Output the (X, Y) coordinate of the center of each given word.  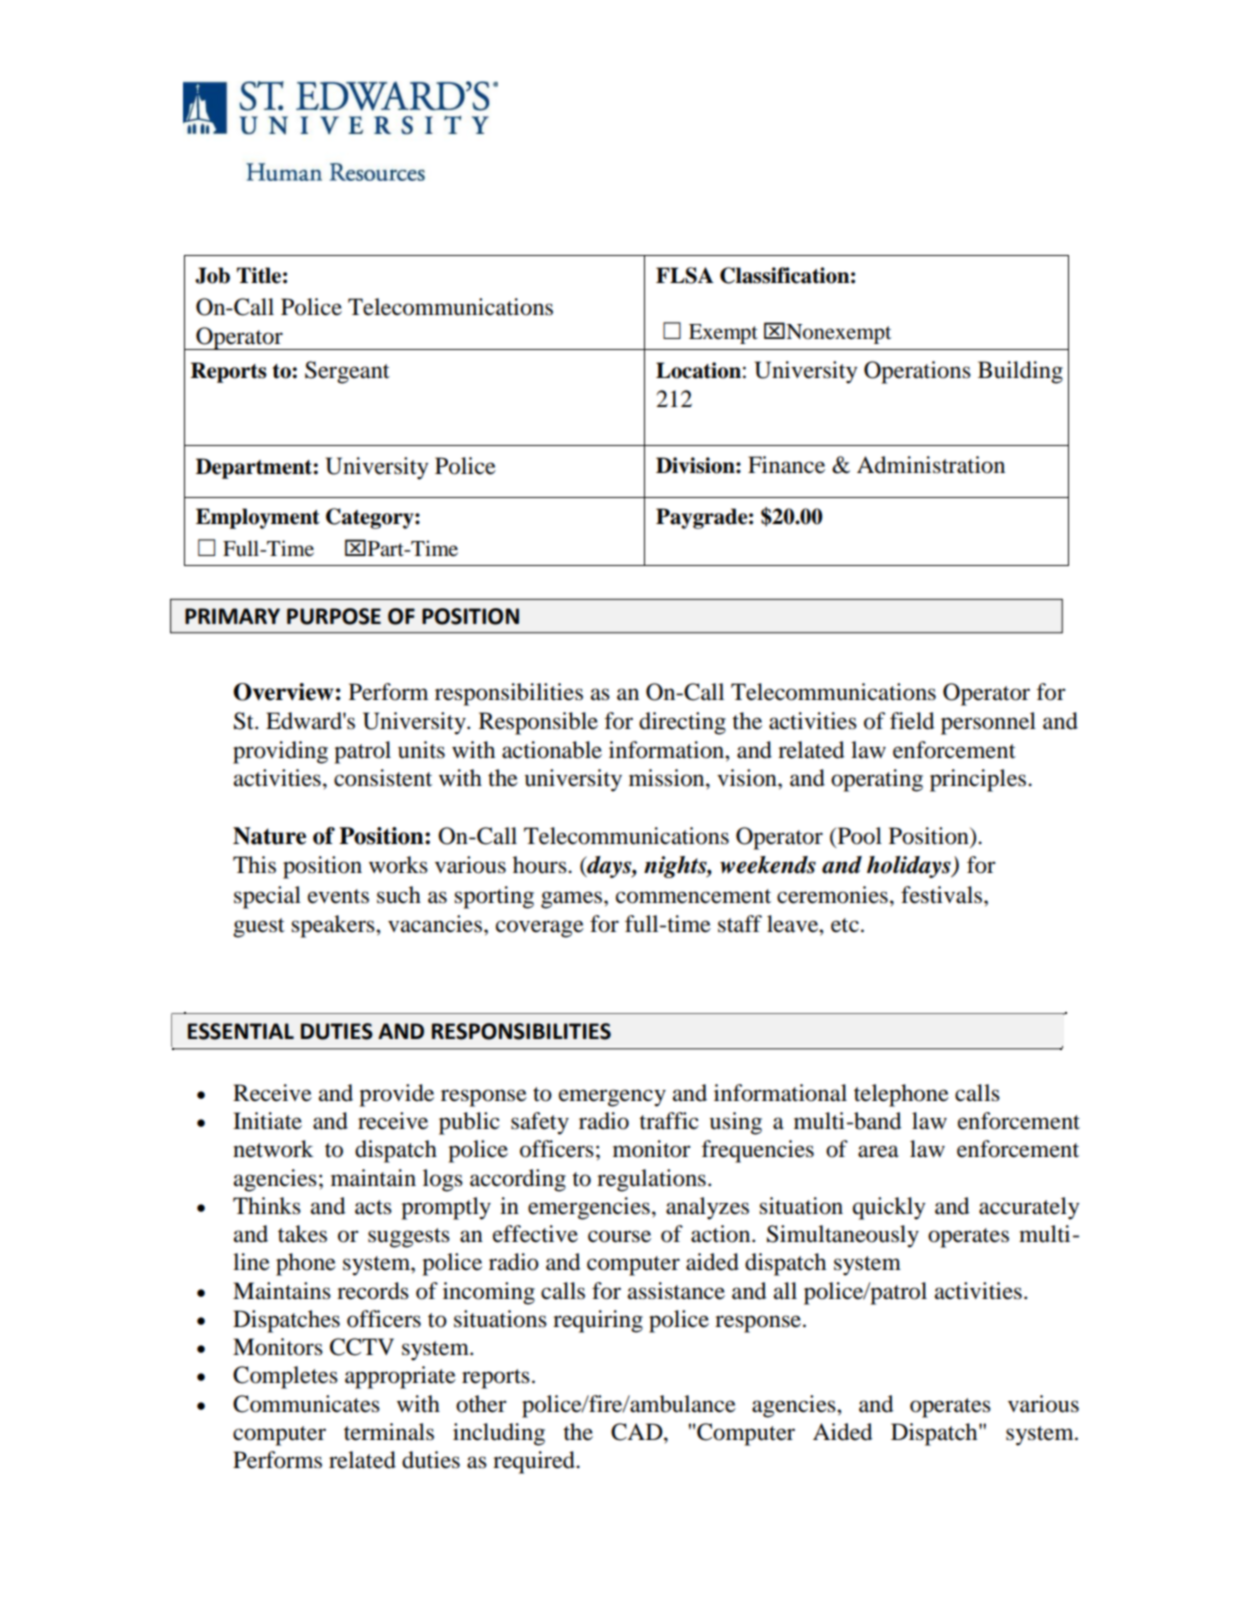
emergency (612, 1098)
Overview (283, 692)
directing (682, 723)
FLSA (685, 275)
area (878, 1151)
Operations (917, 372)
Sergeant (347, 372)
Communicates (306, 1404)
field (912, 721)
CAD (638, 1432)
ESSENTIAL (241, 1031)
